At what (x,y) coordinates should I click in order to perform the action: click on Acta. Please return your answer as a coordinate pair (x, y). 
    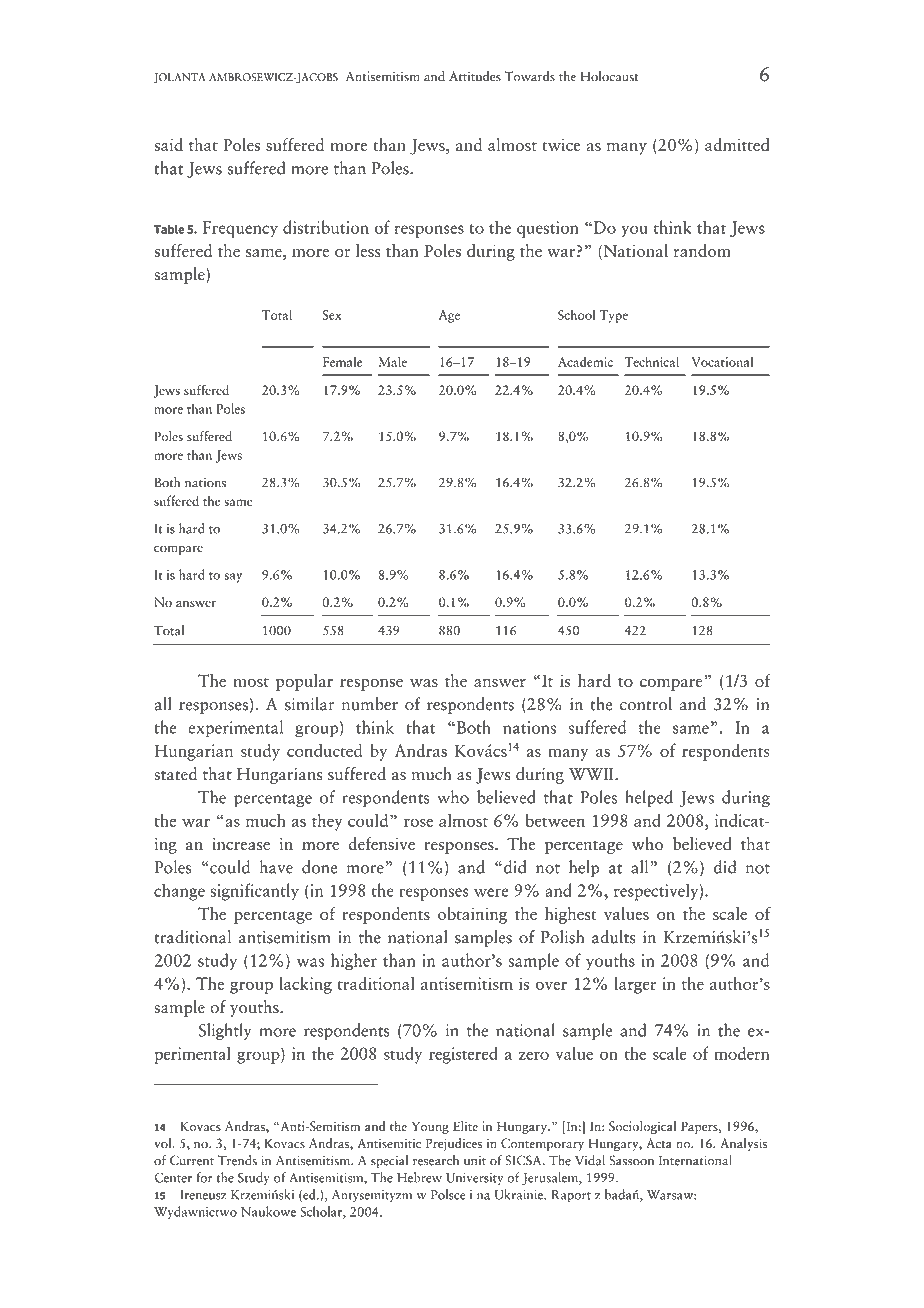
    Looking at the image, I should click on (659, 1143).
